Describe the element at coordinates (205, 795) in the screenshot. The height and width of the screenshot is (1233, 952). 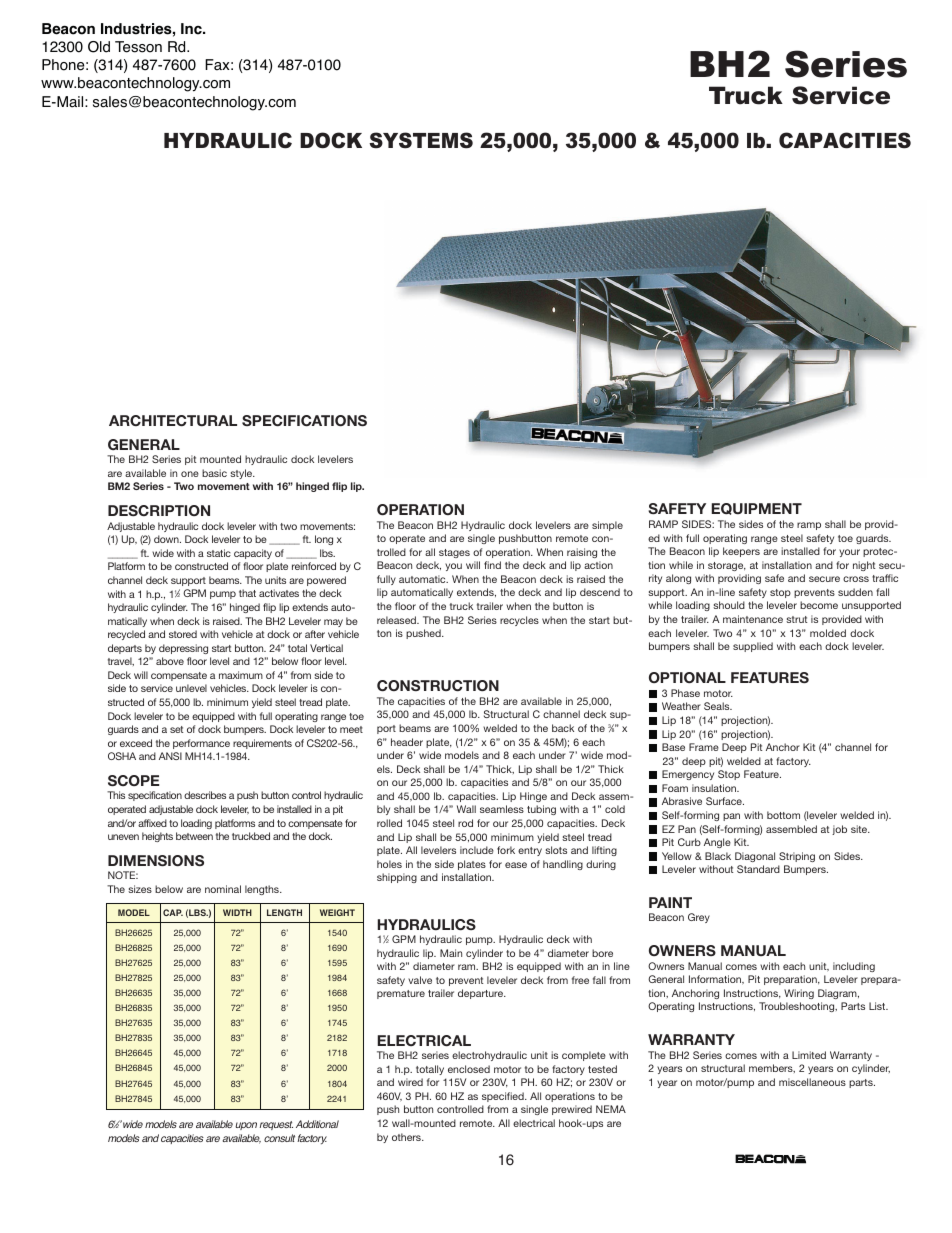
I see `DESCRIBES` at that location.
